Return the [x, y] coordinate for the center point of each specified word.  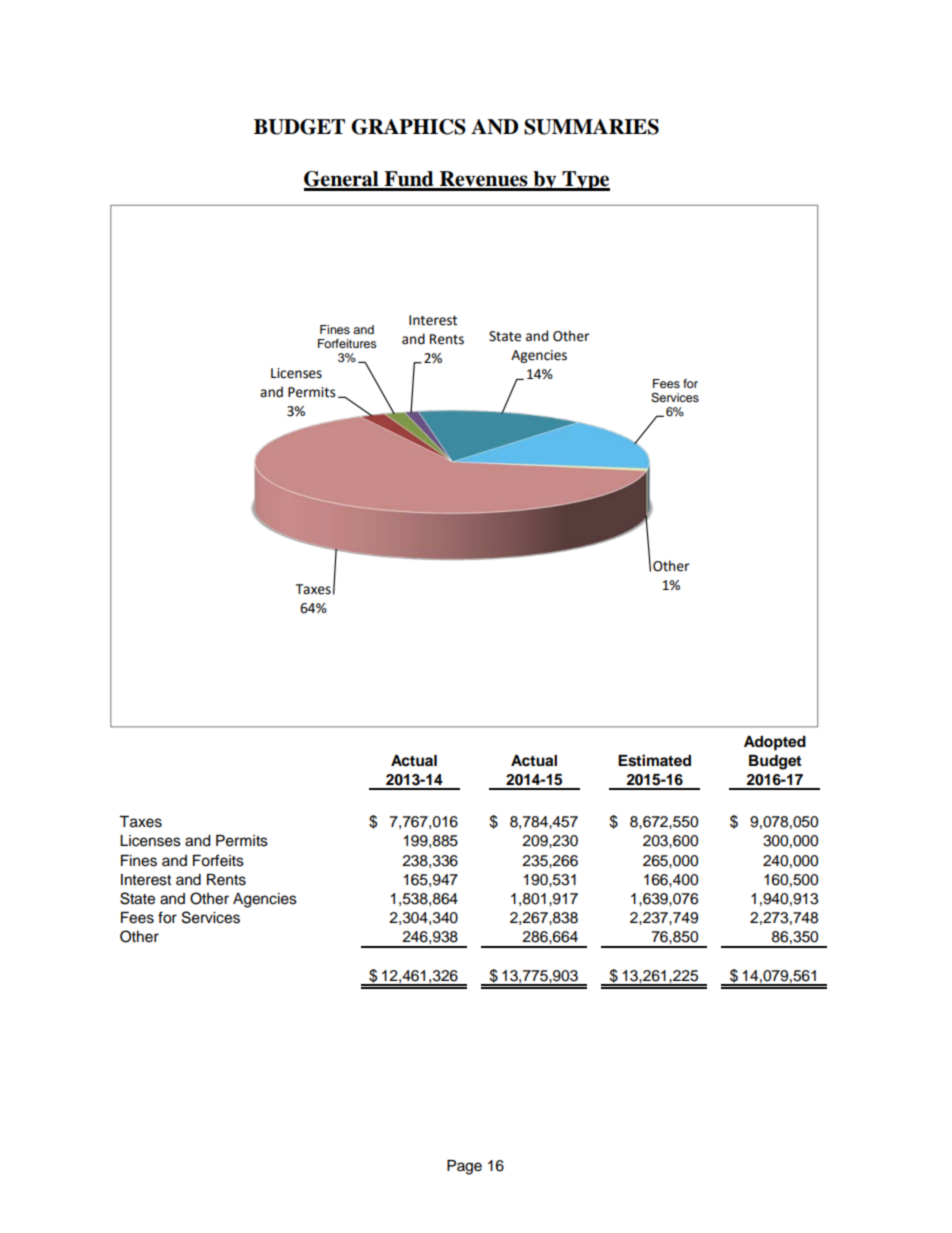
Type [585, 181]
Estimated [654, 760]
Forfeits [218, 860]
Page [464, 1167]
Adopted [775, 743]
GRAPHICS [408, 127]
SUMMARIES [591, 127]
